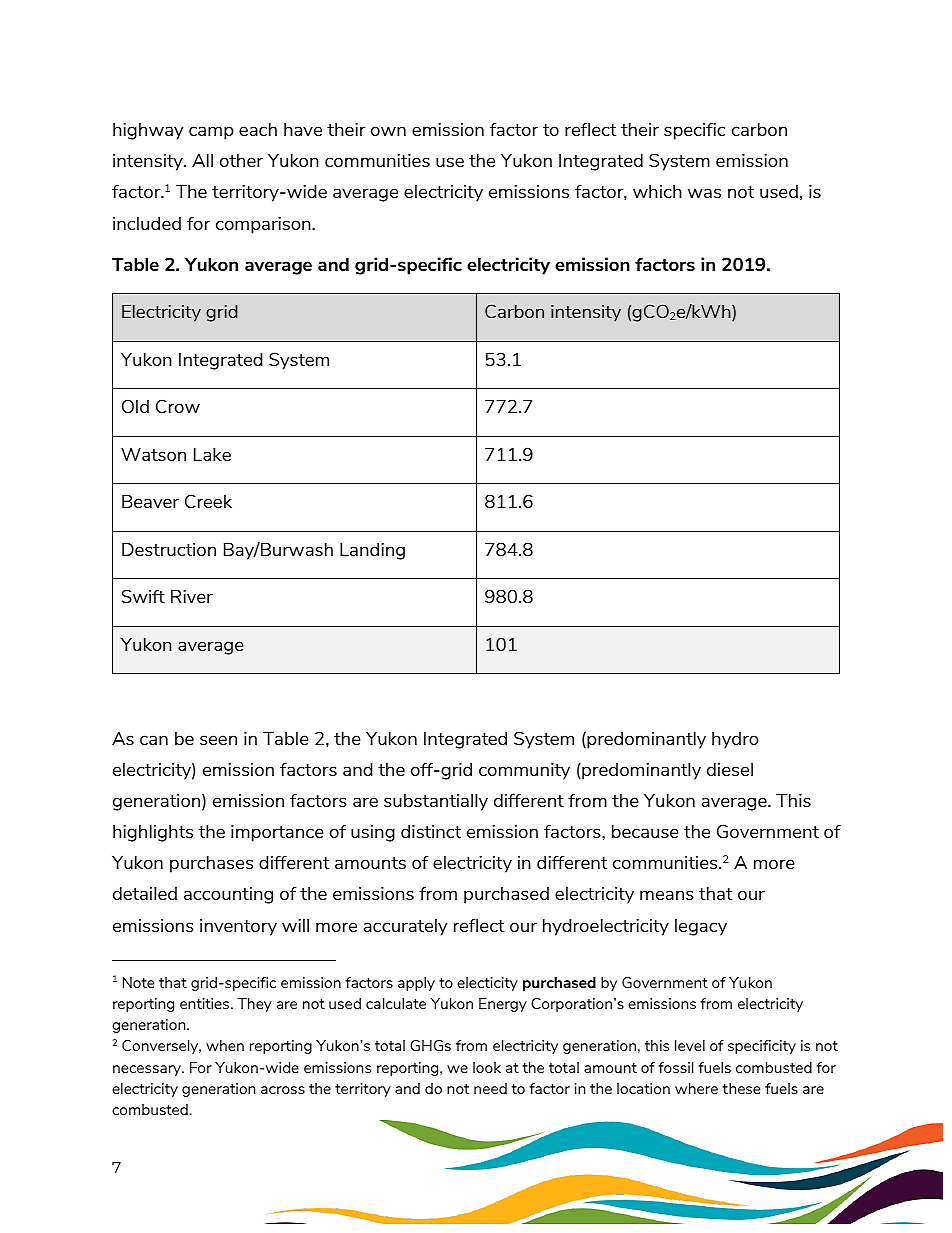 The image size is (952, 1233). I want to click on level, so click(690, 1045).
